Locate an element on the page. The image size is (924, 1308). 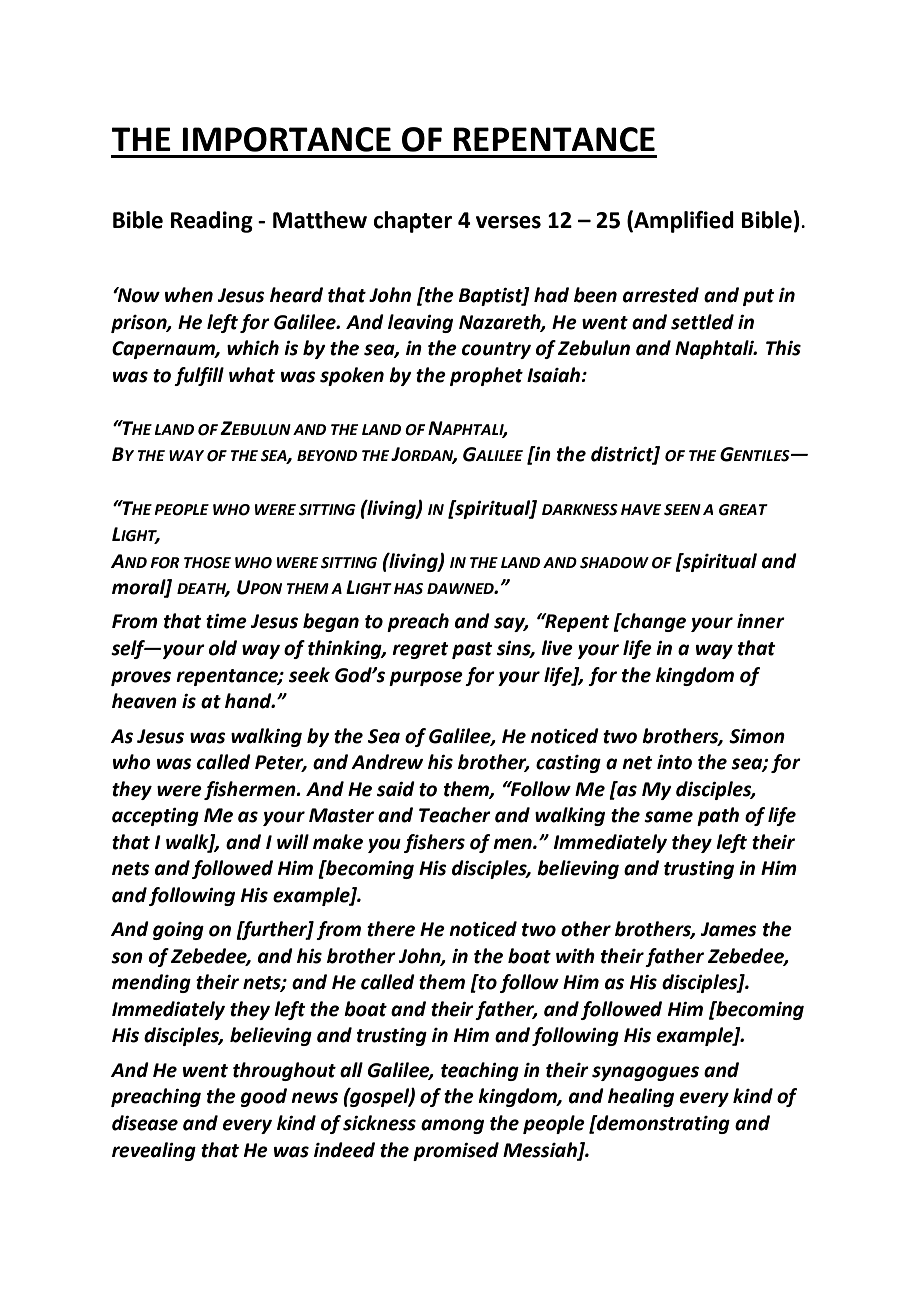
This is located at coordinates (783, 348).
